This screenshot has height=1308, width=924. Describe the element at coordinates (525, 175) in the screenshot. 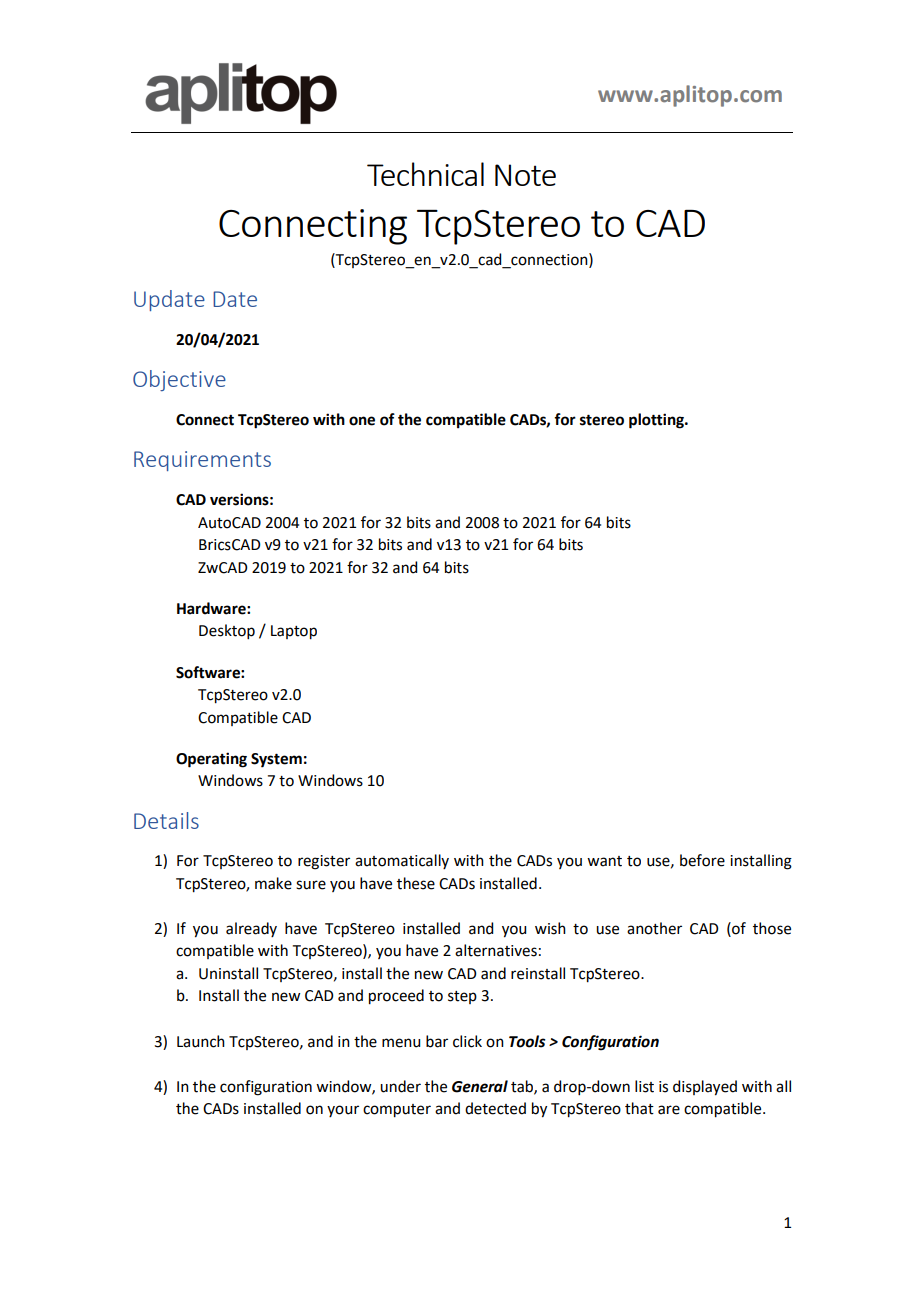

I see `Note` at that location.
